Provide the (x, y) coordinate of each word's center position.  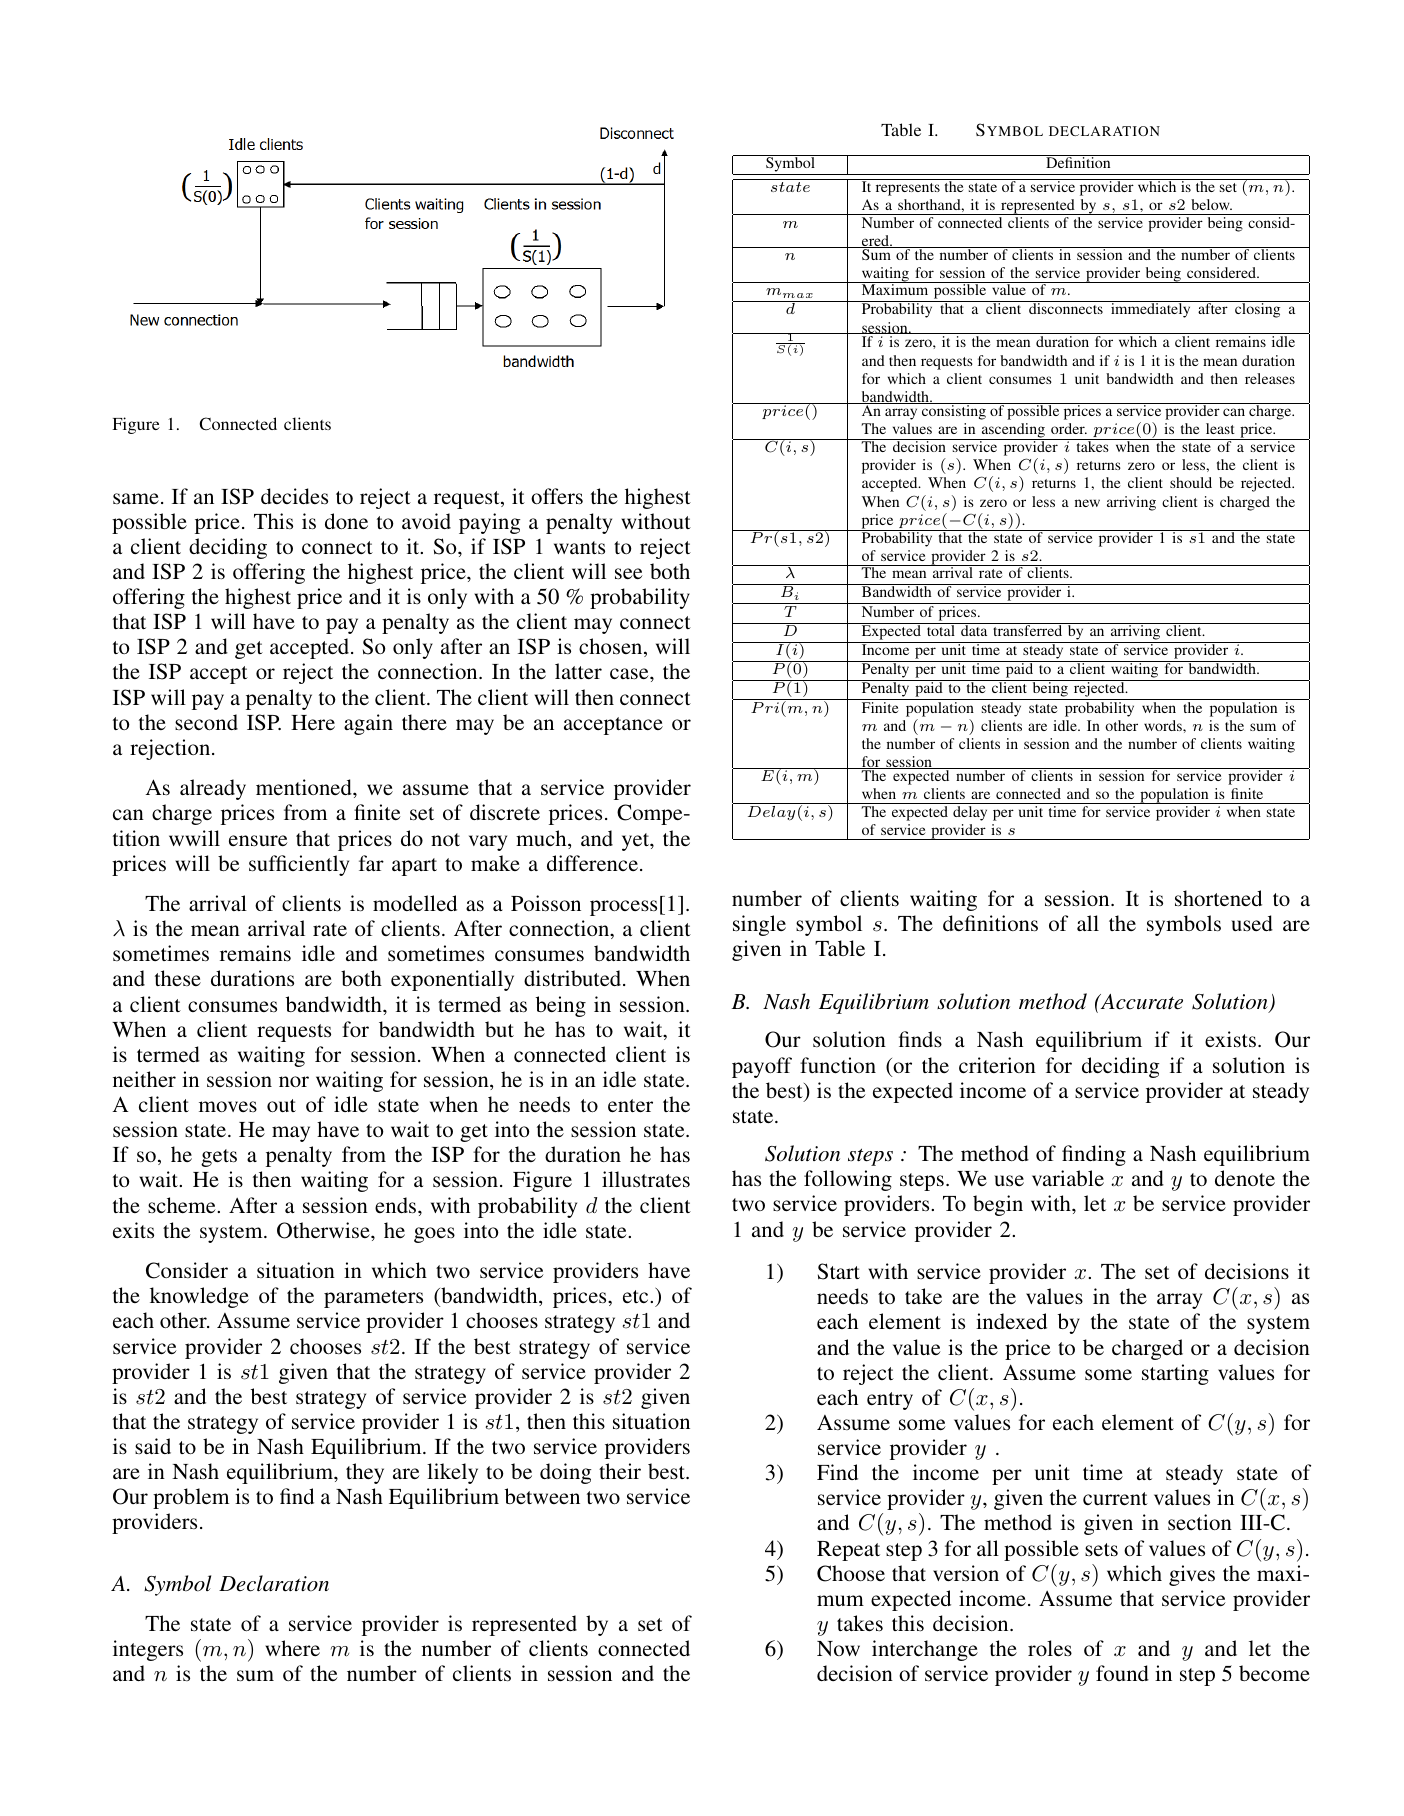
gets (219, 1158)
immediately (1150, 310)
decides (294, 496)
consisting (954, 411)
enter (630, 1105)
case (630, 674)
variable (1068, 1178)
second (206, 722)
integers (148, 1650)
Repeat (848, 1551)
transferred (1028, 629)
